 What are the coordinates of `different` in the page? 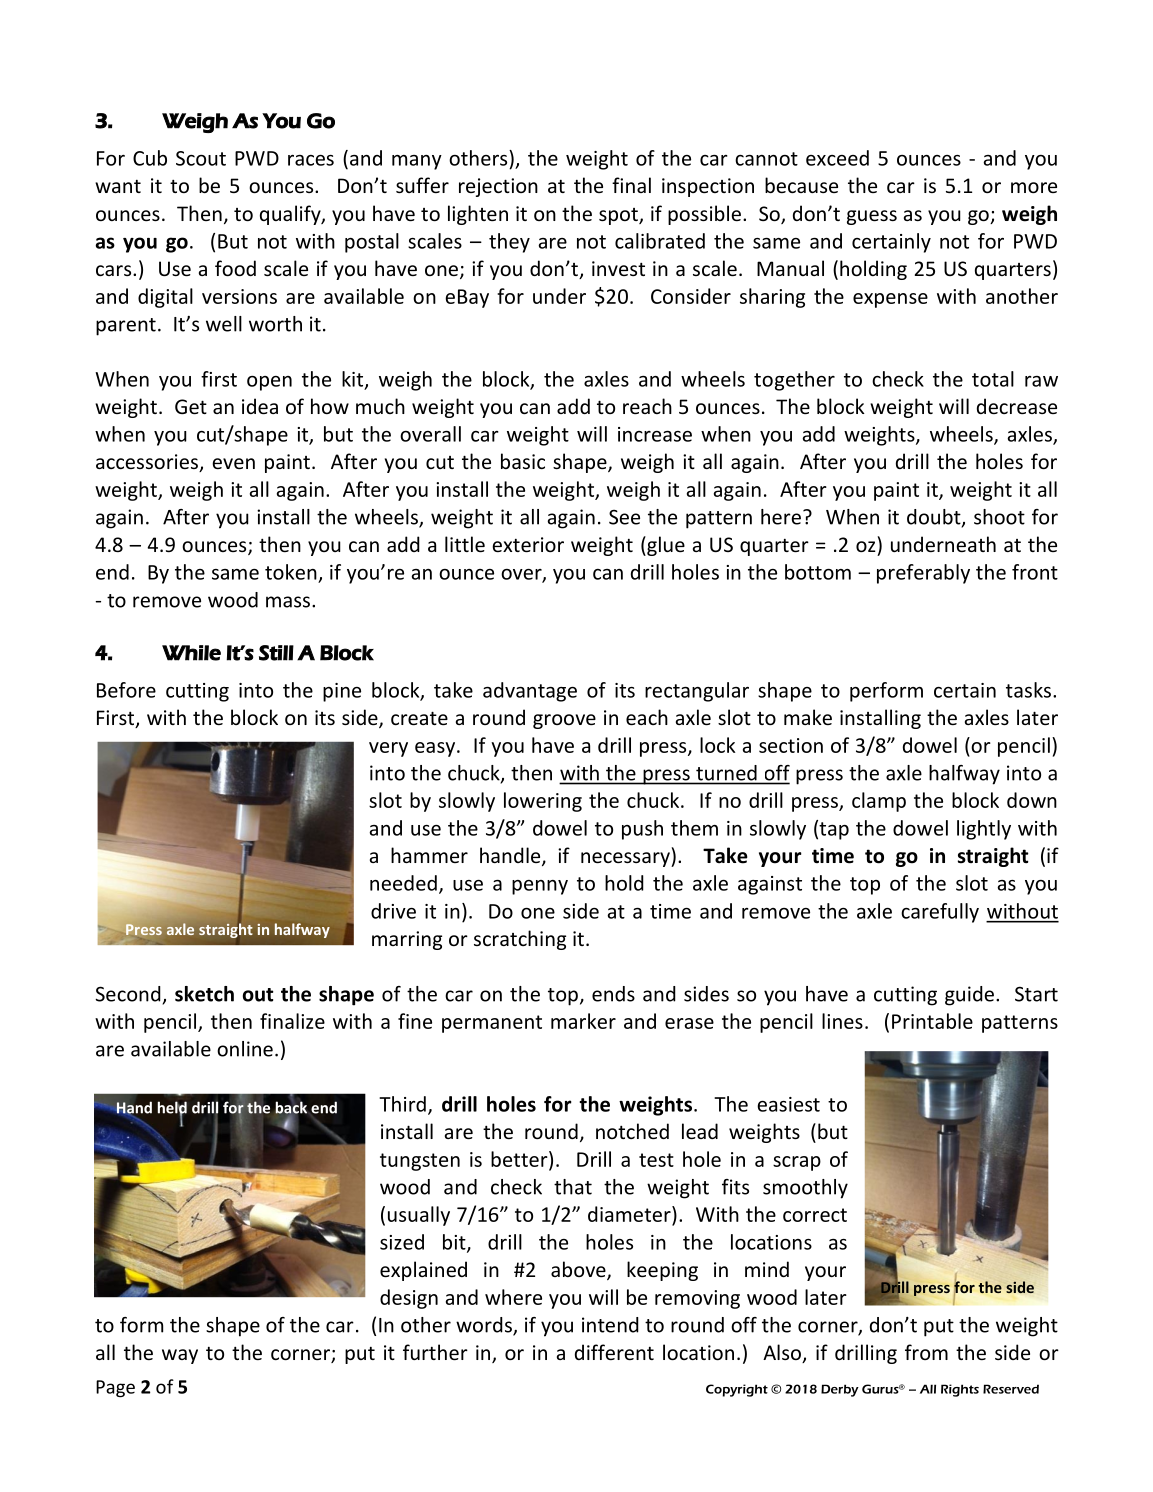 It's located at (614, 1352).
